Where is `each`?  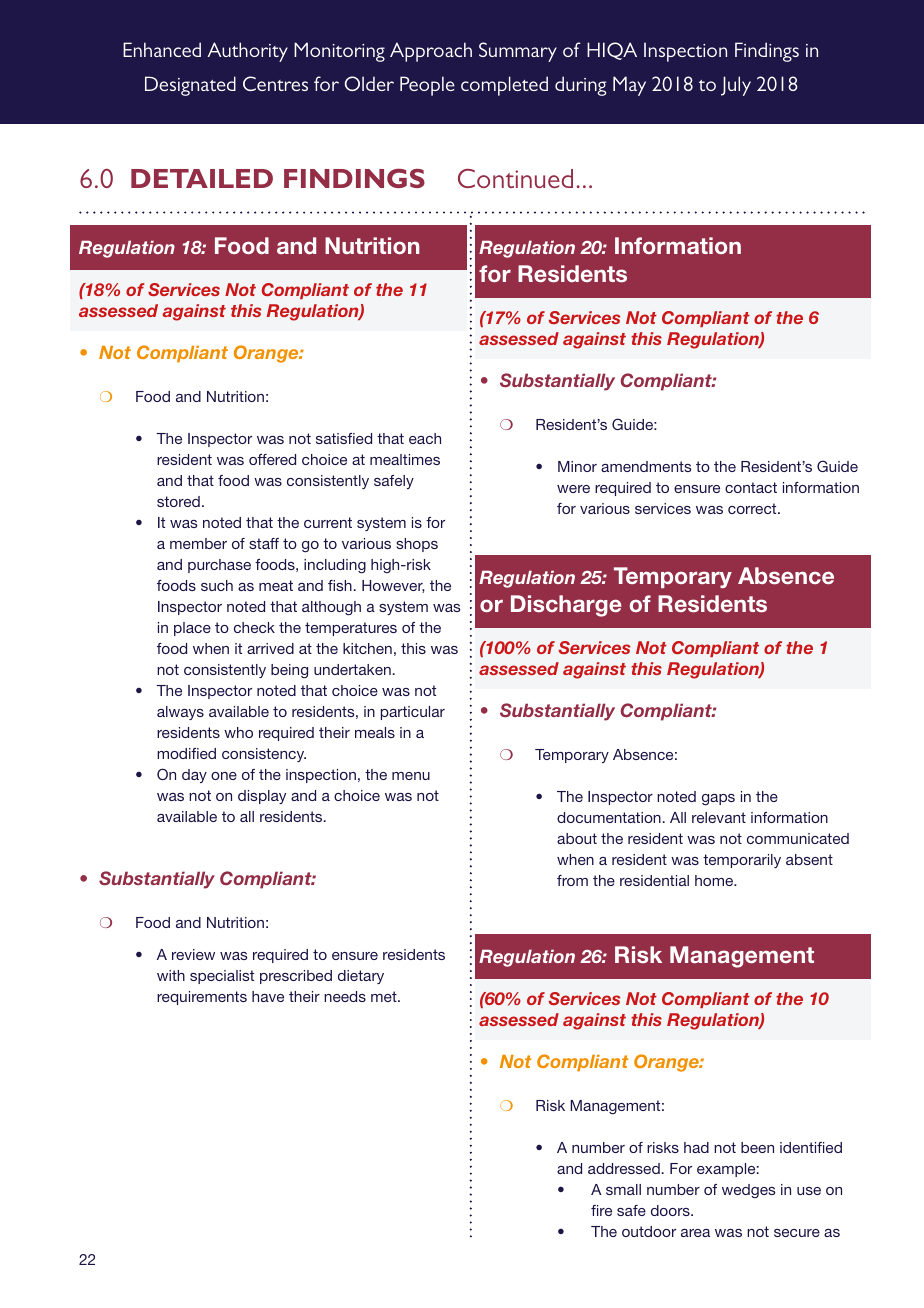 each is located at coordinates (425, 438).
